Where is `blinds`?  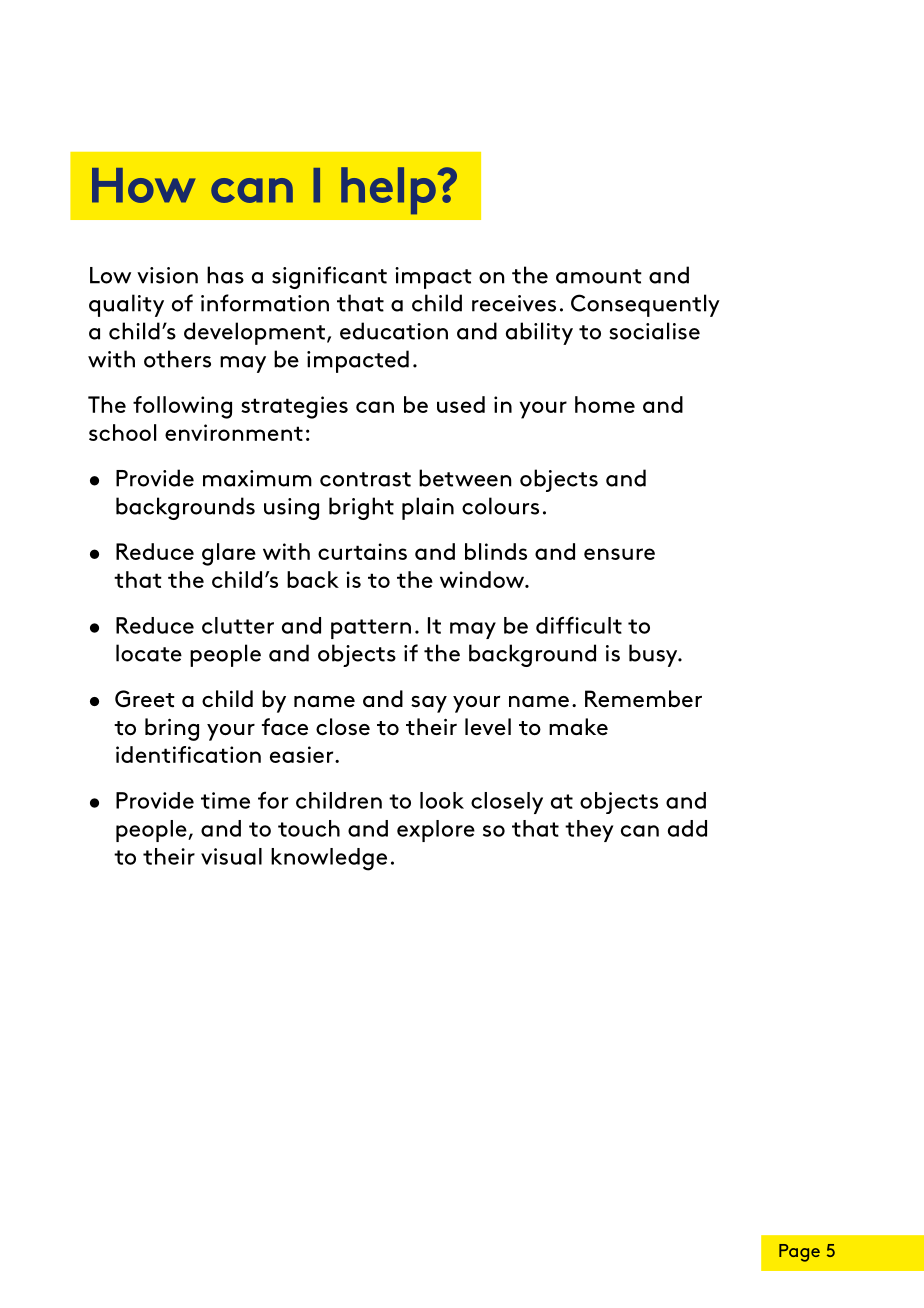
blinds is located at coordinates (496, 551).
